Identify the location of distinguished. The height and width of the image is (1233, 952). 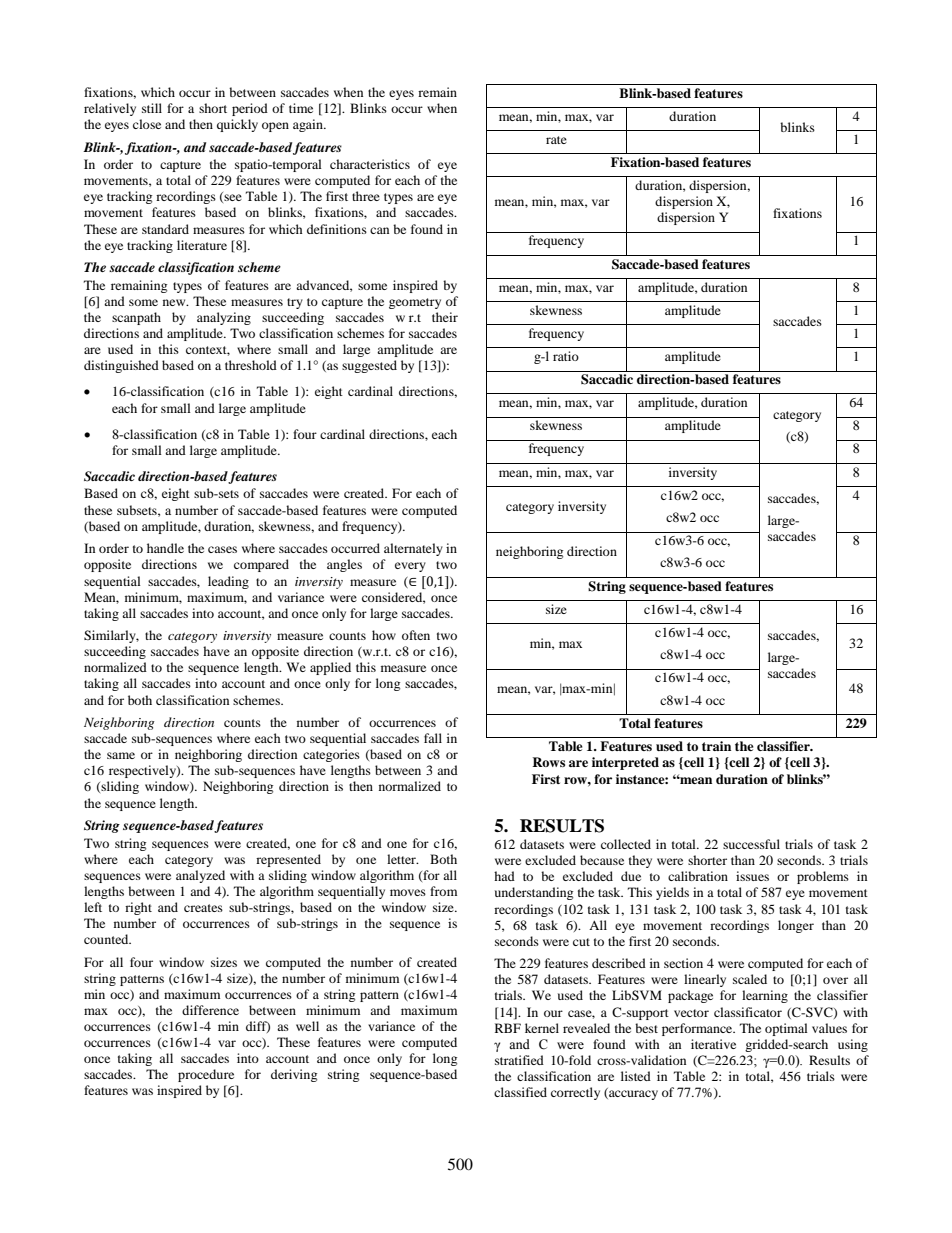
(121, 366).
